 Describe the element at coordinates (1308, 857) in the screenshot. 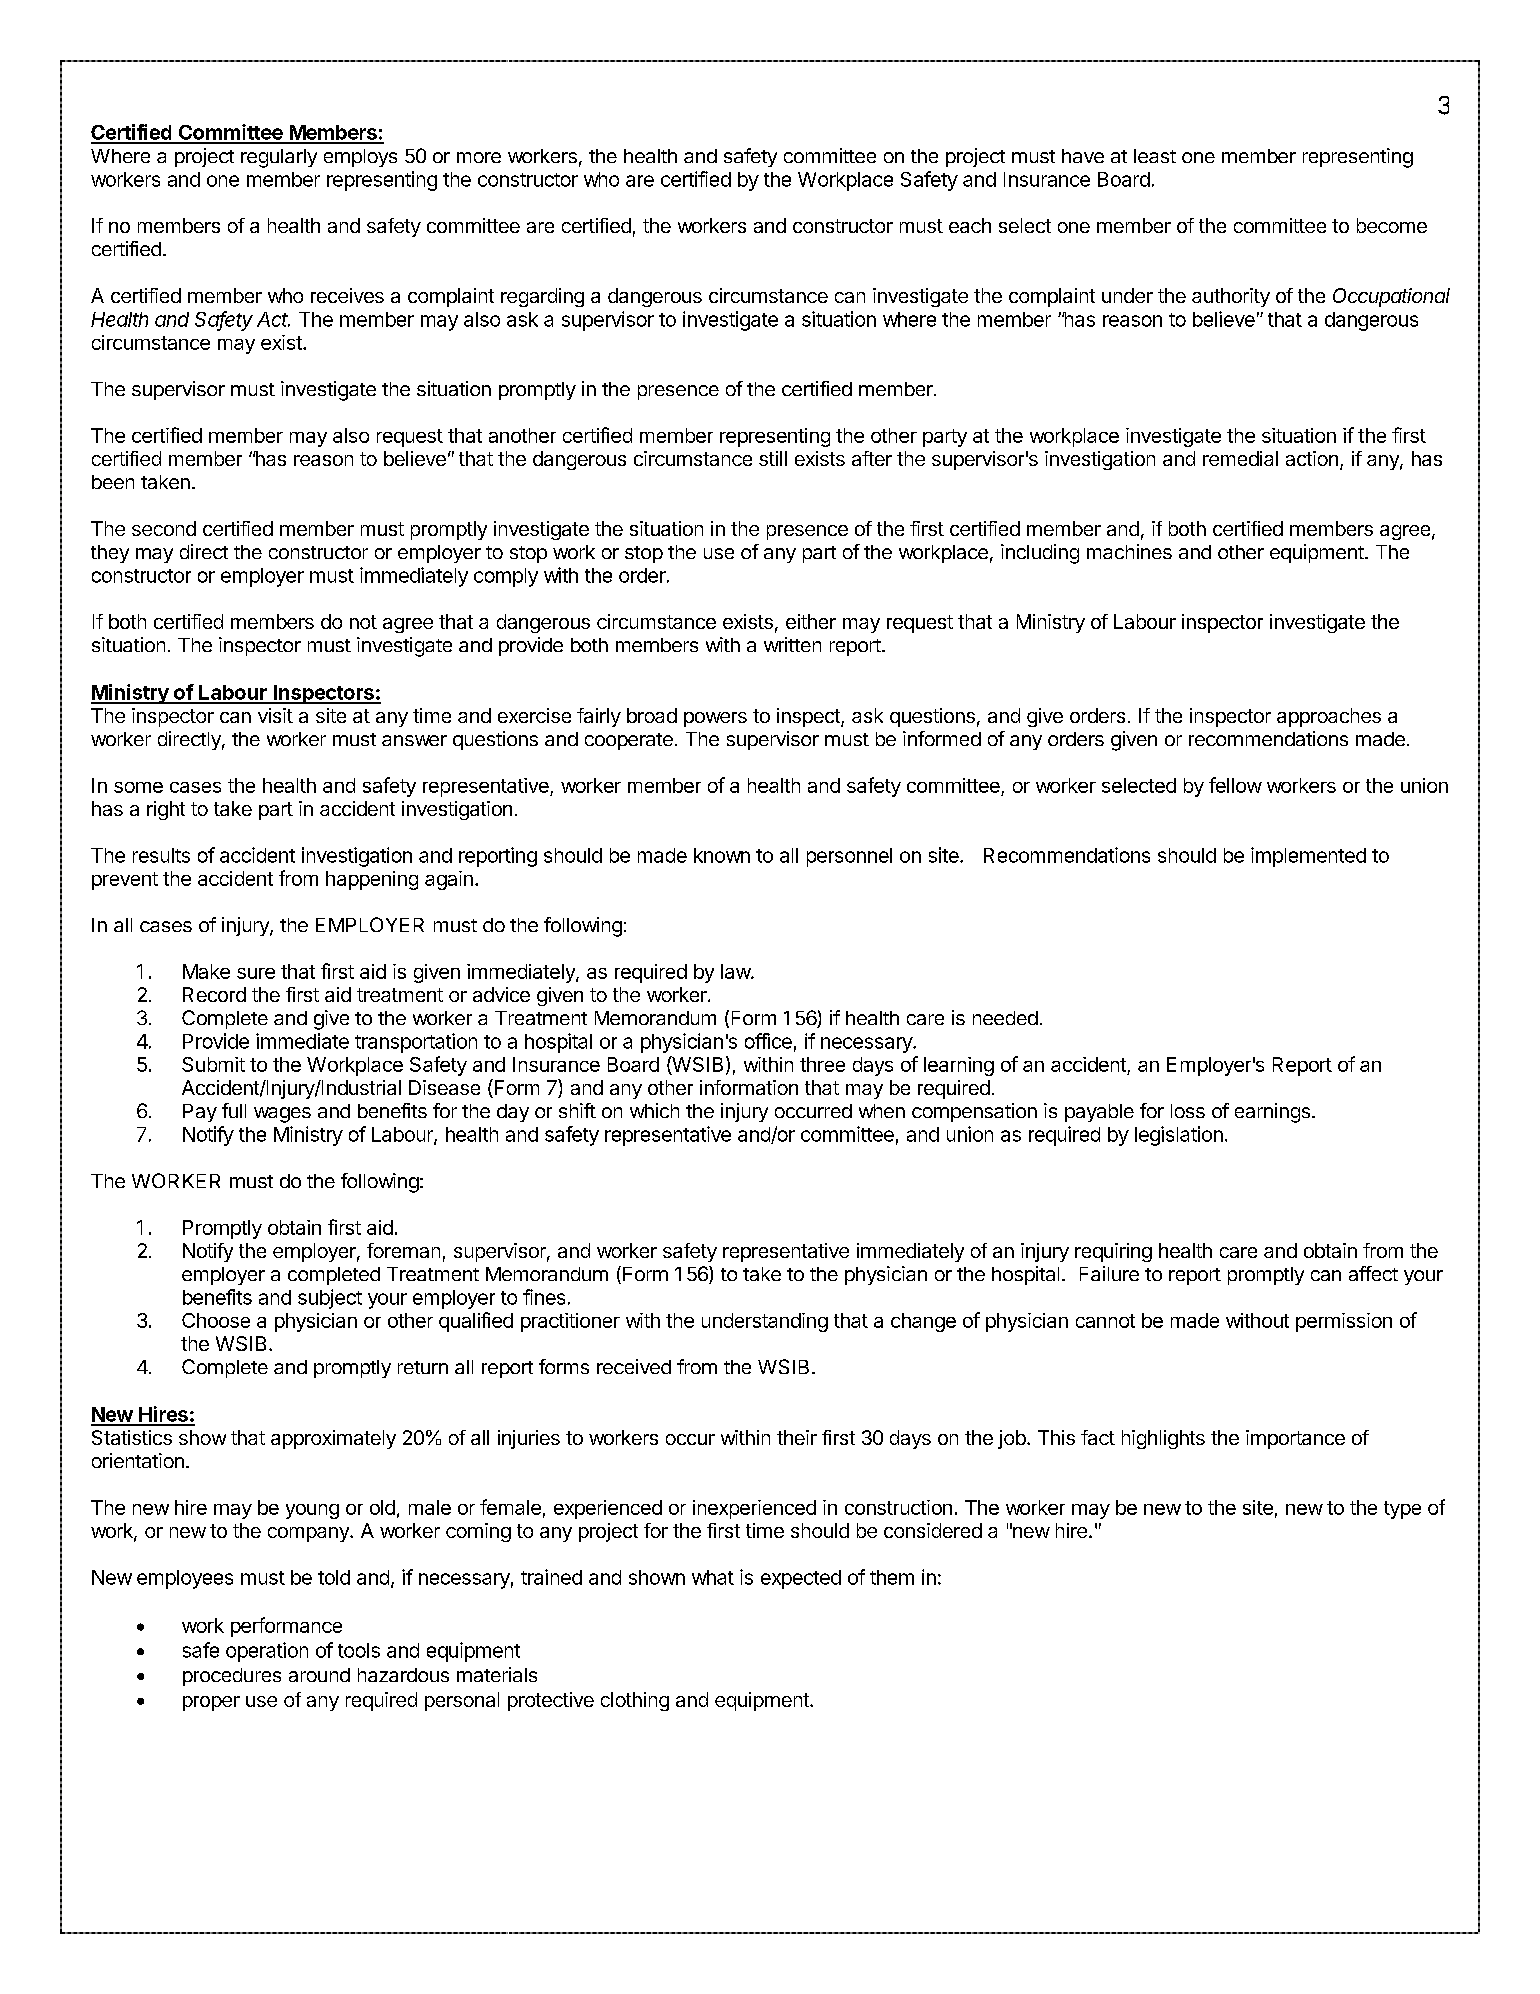

I see `implemented` at that location.
